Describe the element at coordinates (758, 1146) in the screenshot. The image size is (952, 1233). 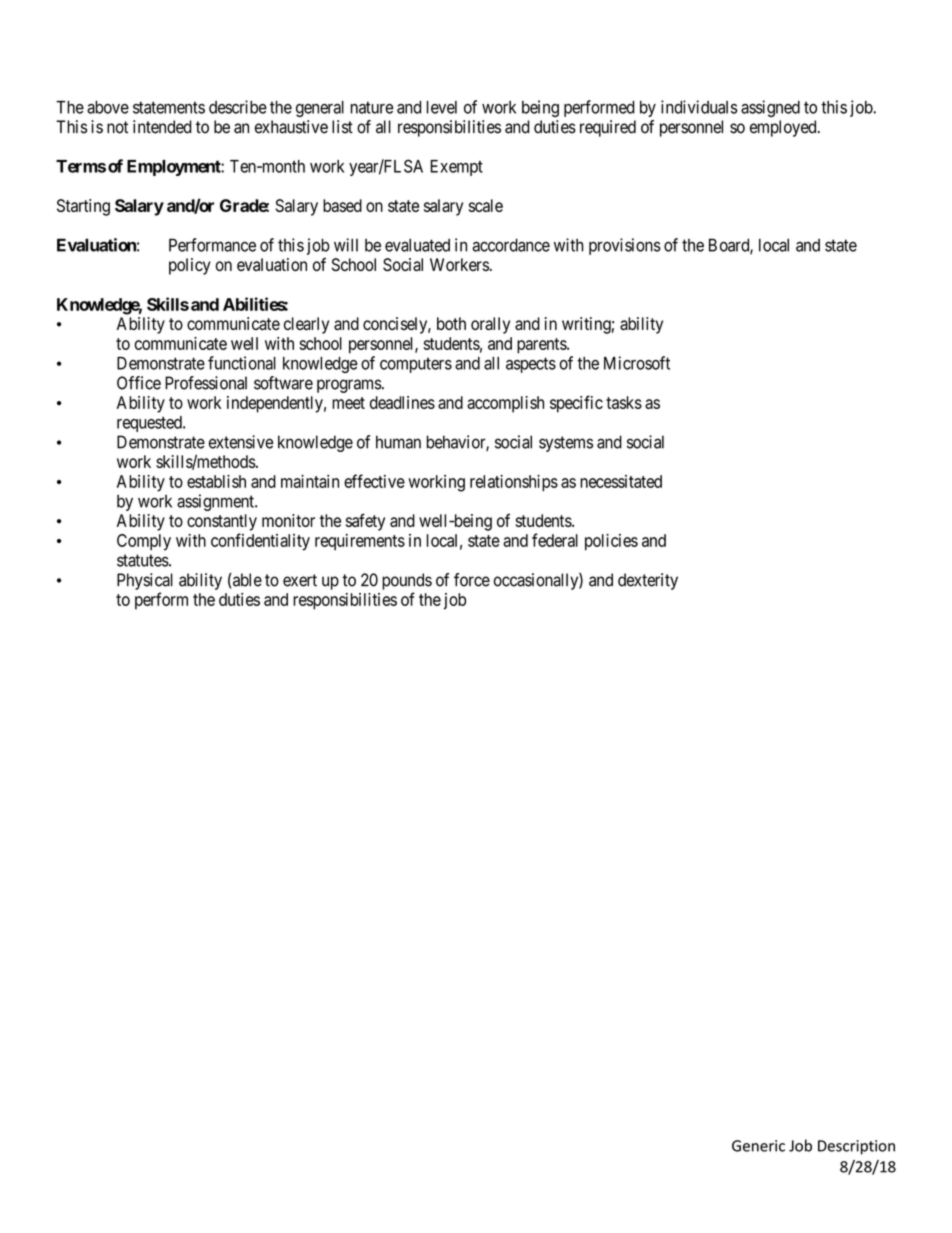
I see `Generic` at that location.
